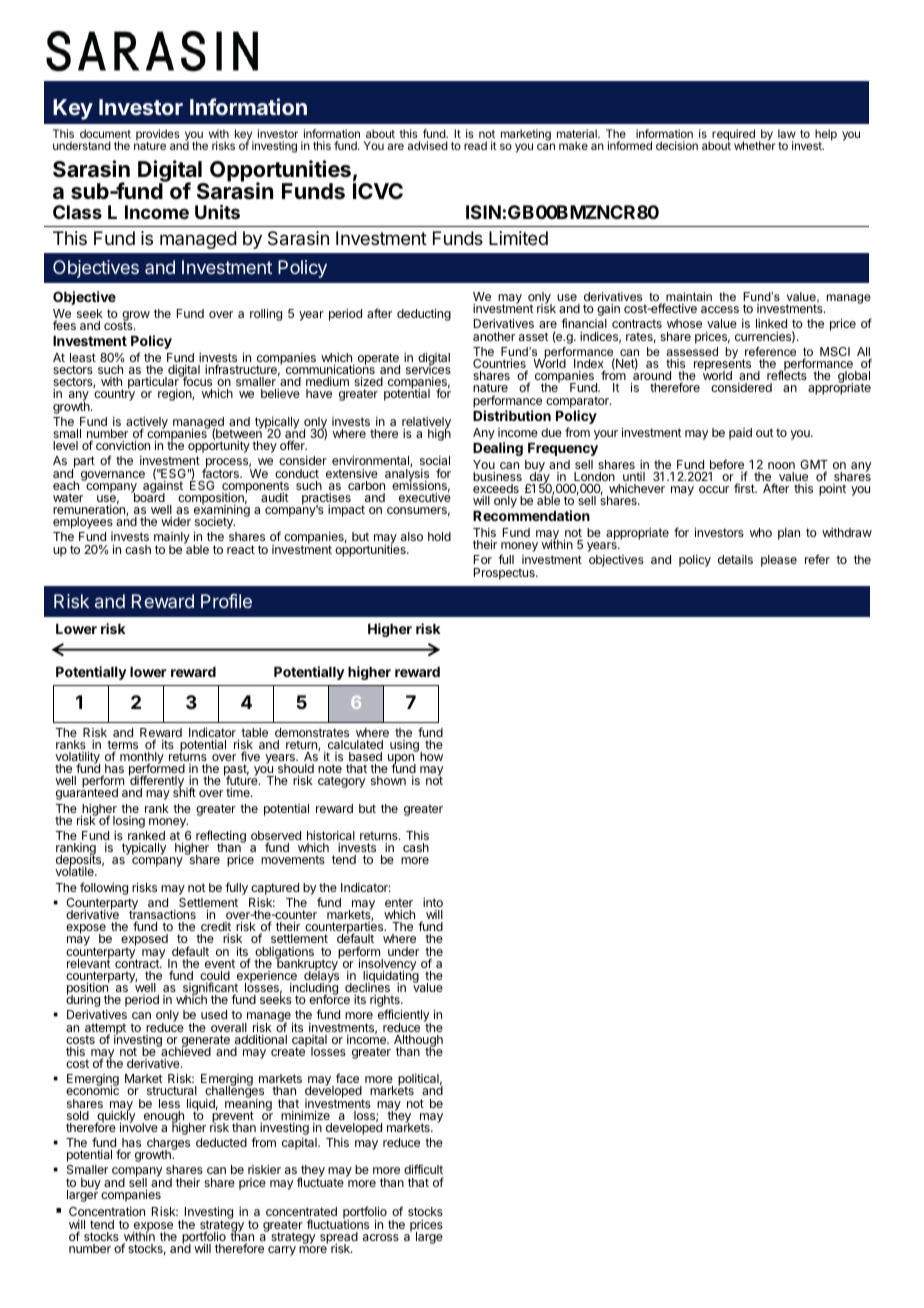  I want to click on details, so click(735, 559).
